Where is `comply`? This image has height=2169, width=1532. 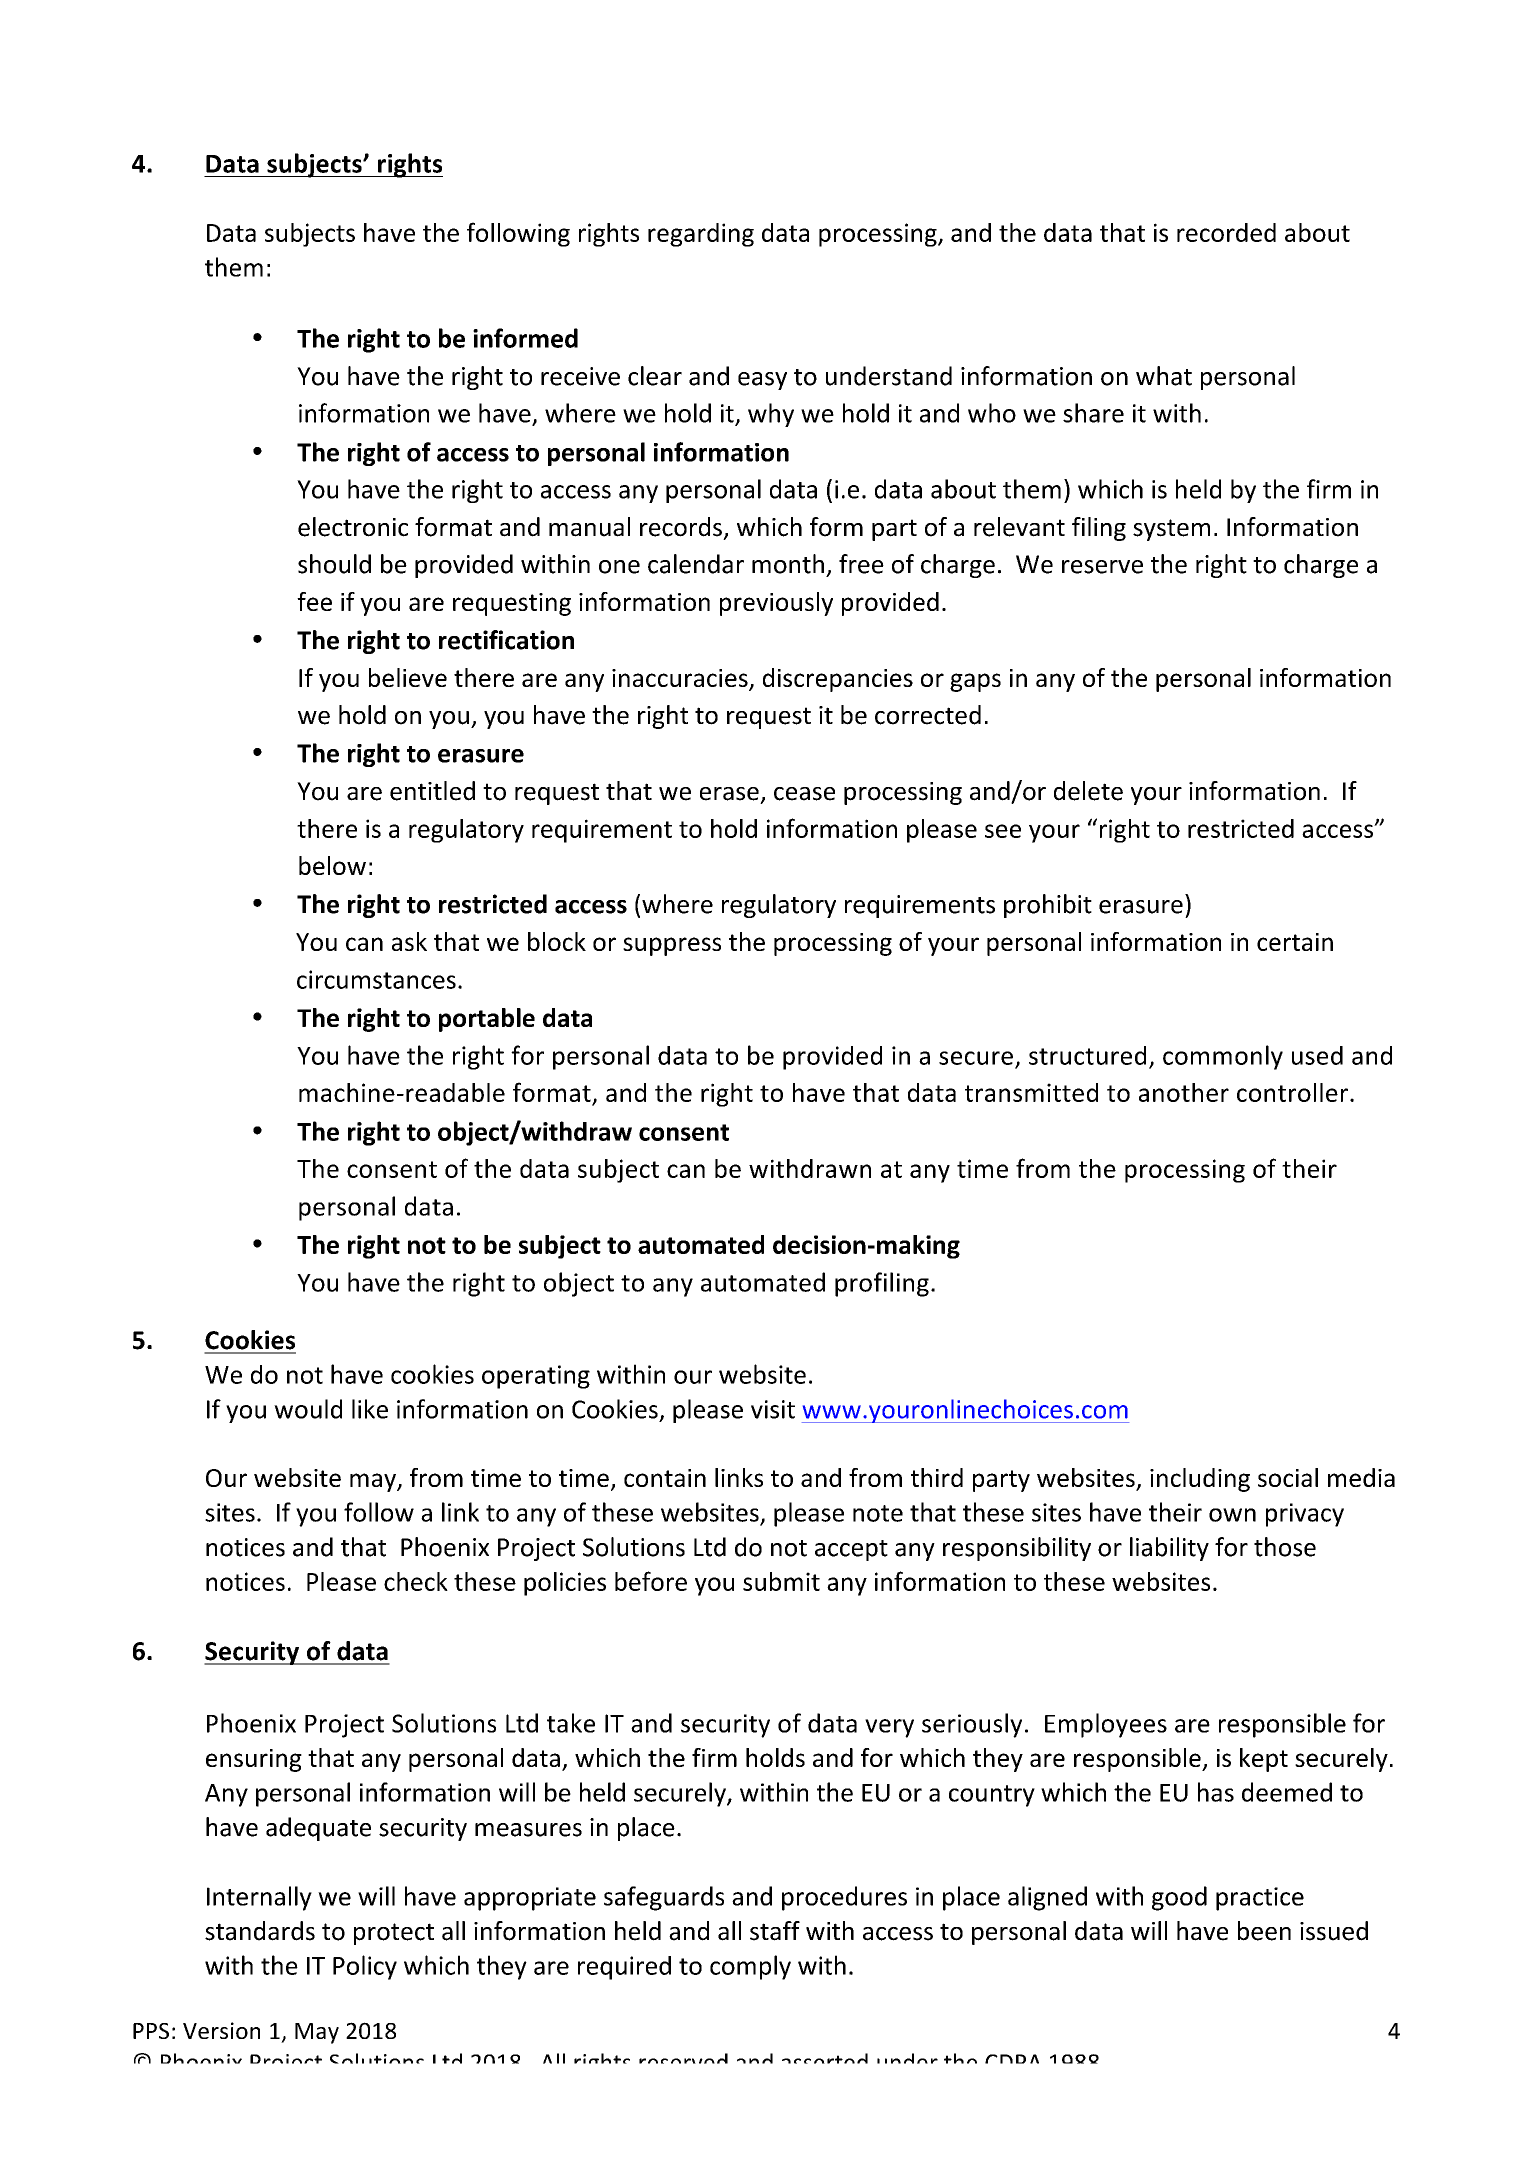
comply is located at coordinates (750, 1967).
